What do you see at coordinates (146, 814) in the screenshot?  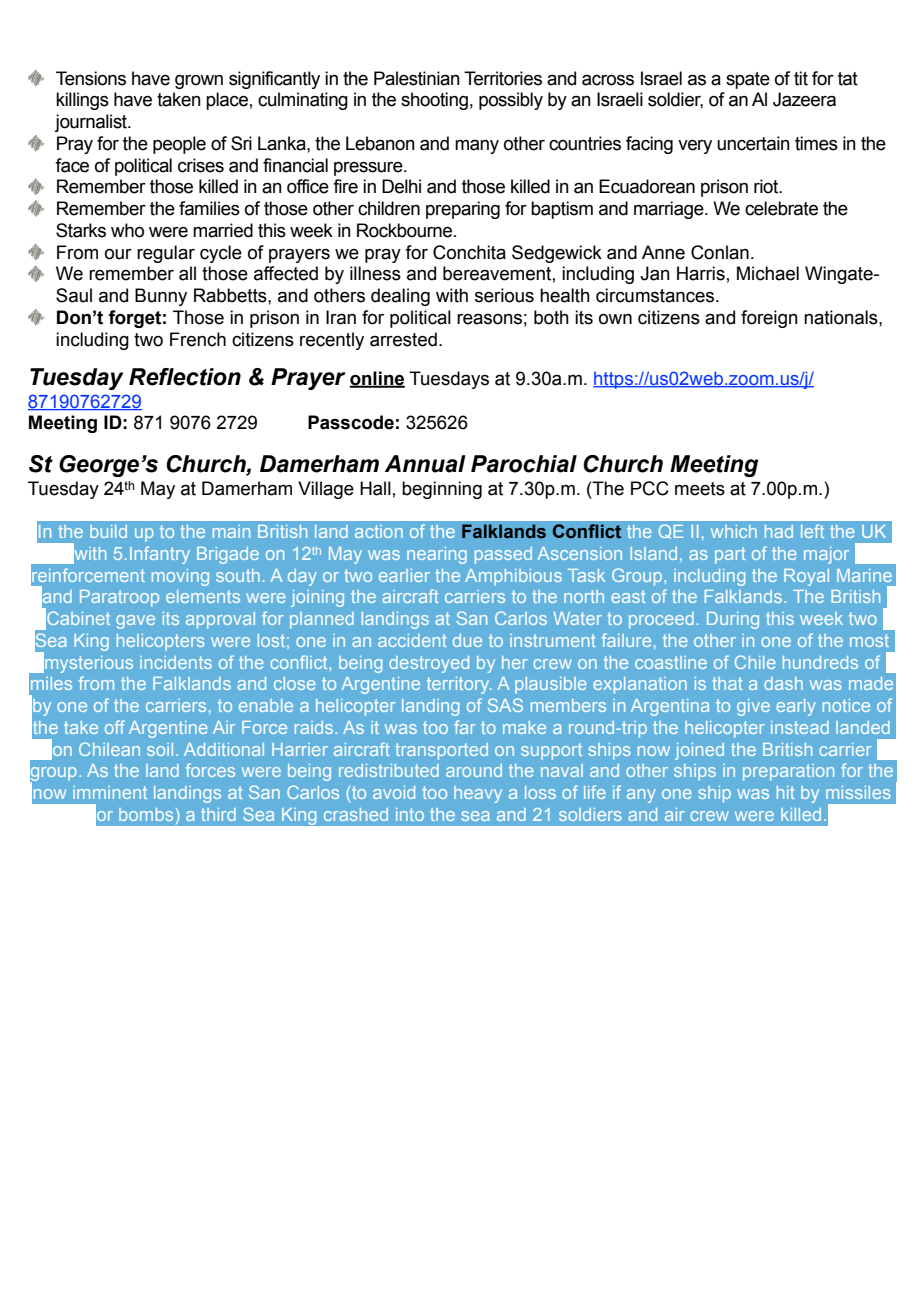 I see `bombs` at bounding box center [146, 814].
